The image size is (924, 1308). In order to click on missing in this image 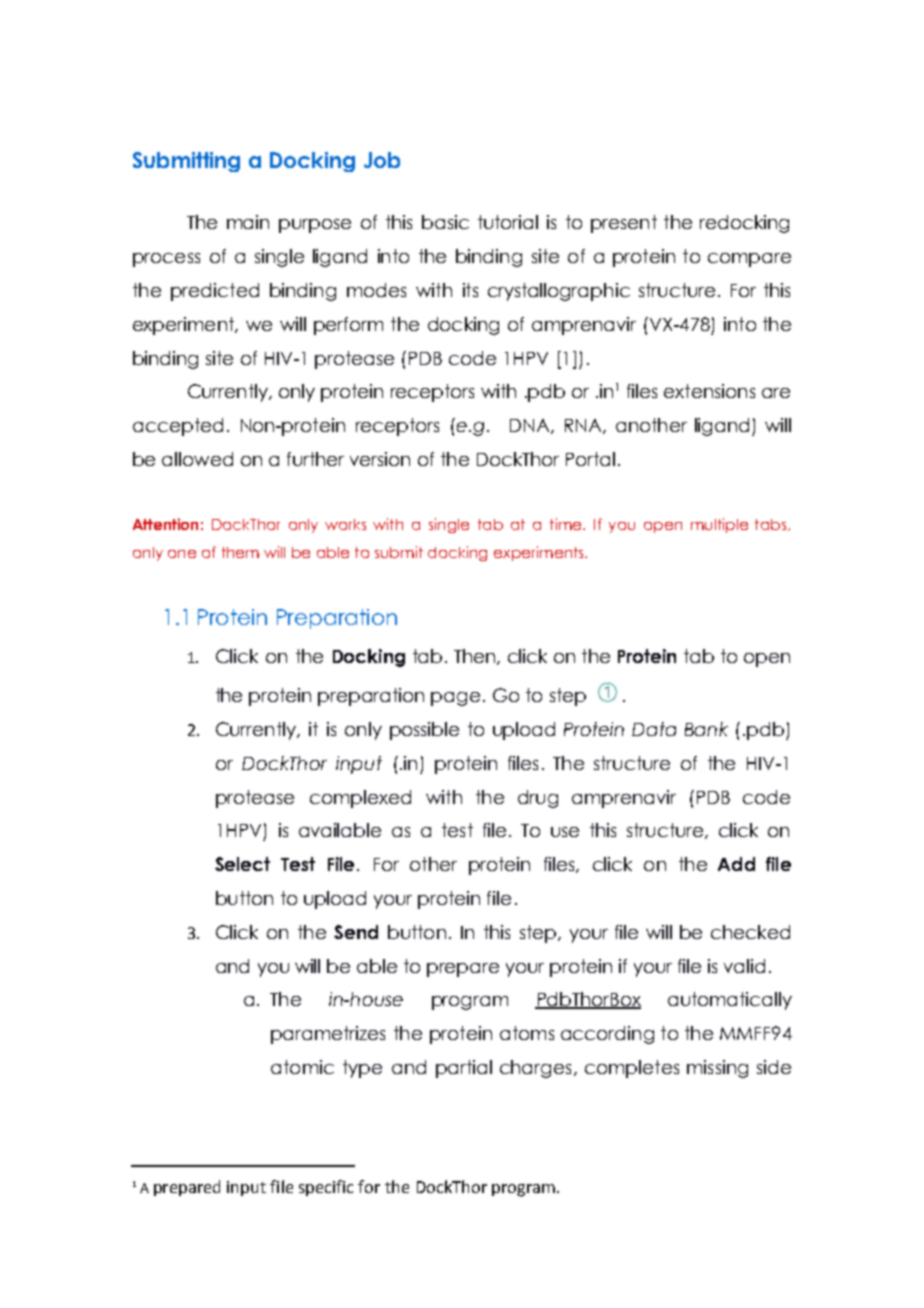, I will do `click(717, 1069)`.
